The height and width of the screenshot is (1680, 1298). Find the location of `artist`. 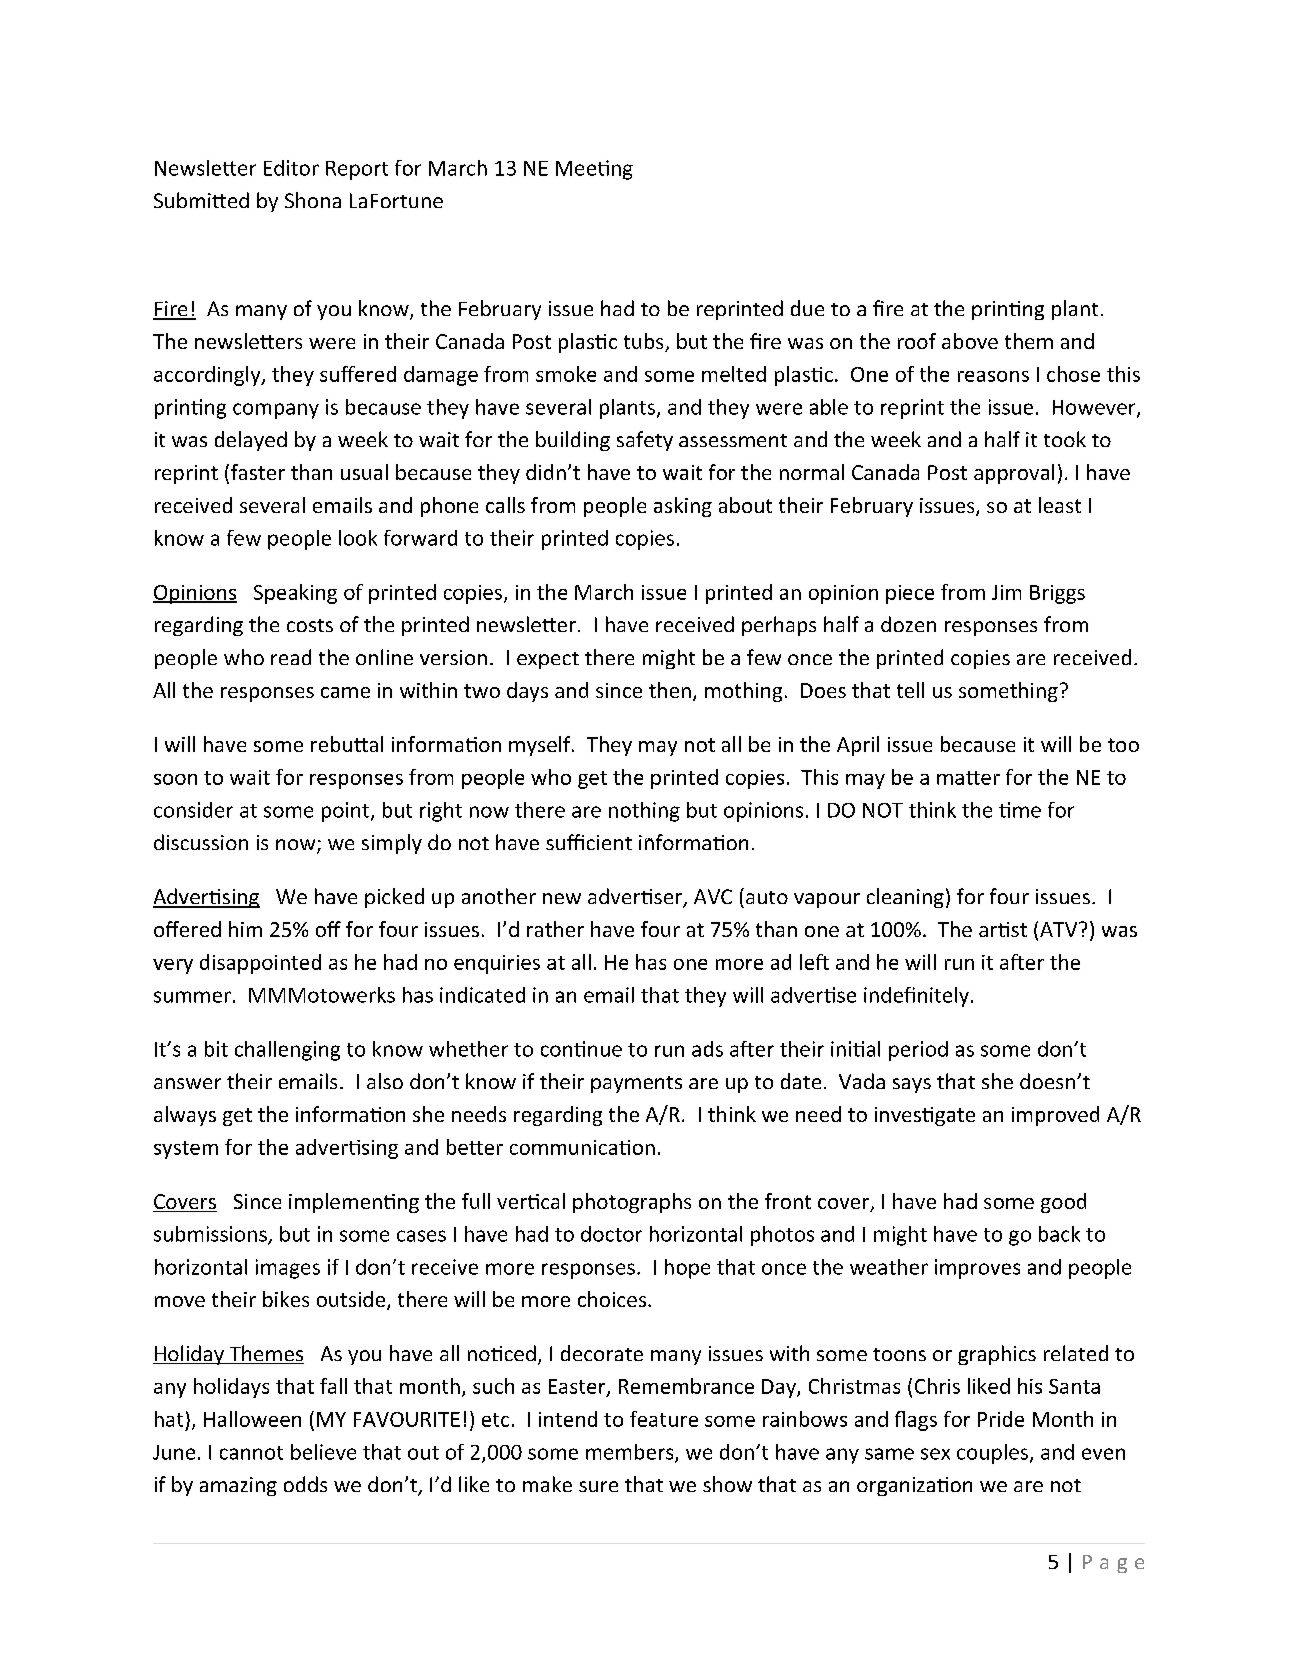

artist is located at coordinates (1003, 929).
